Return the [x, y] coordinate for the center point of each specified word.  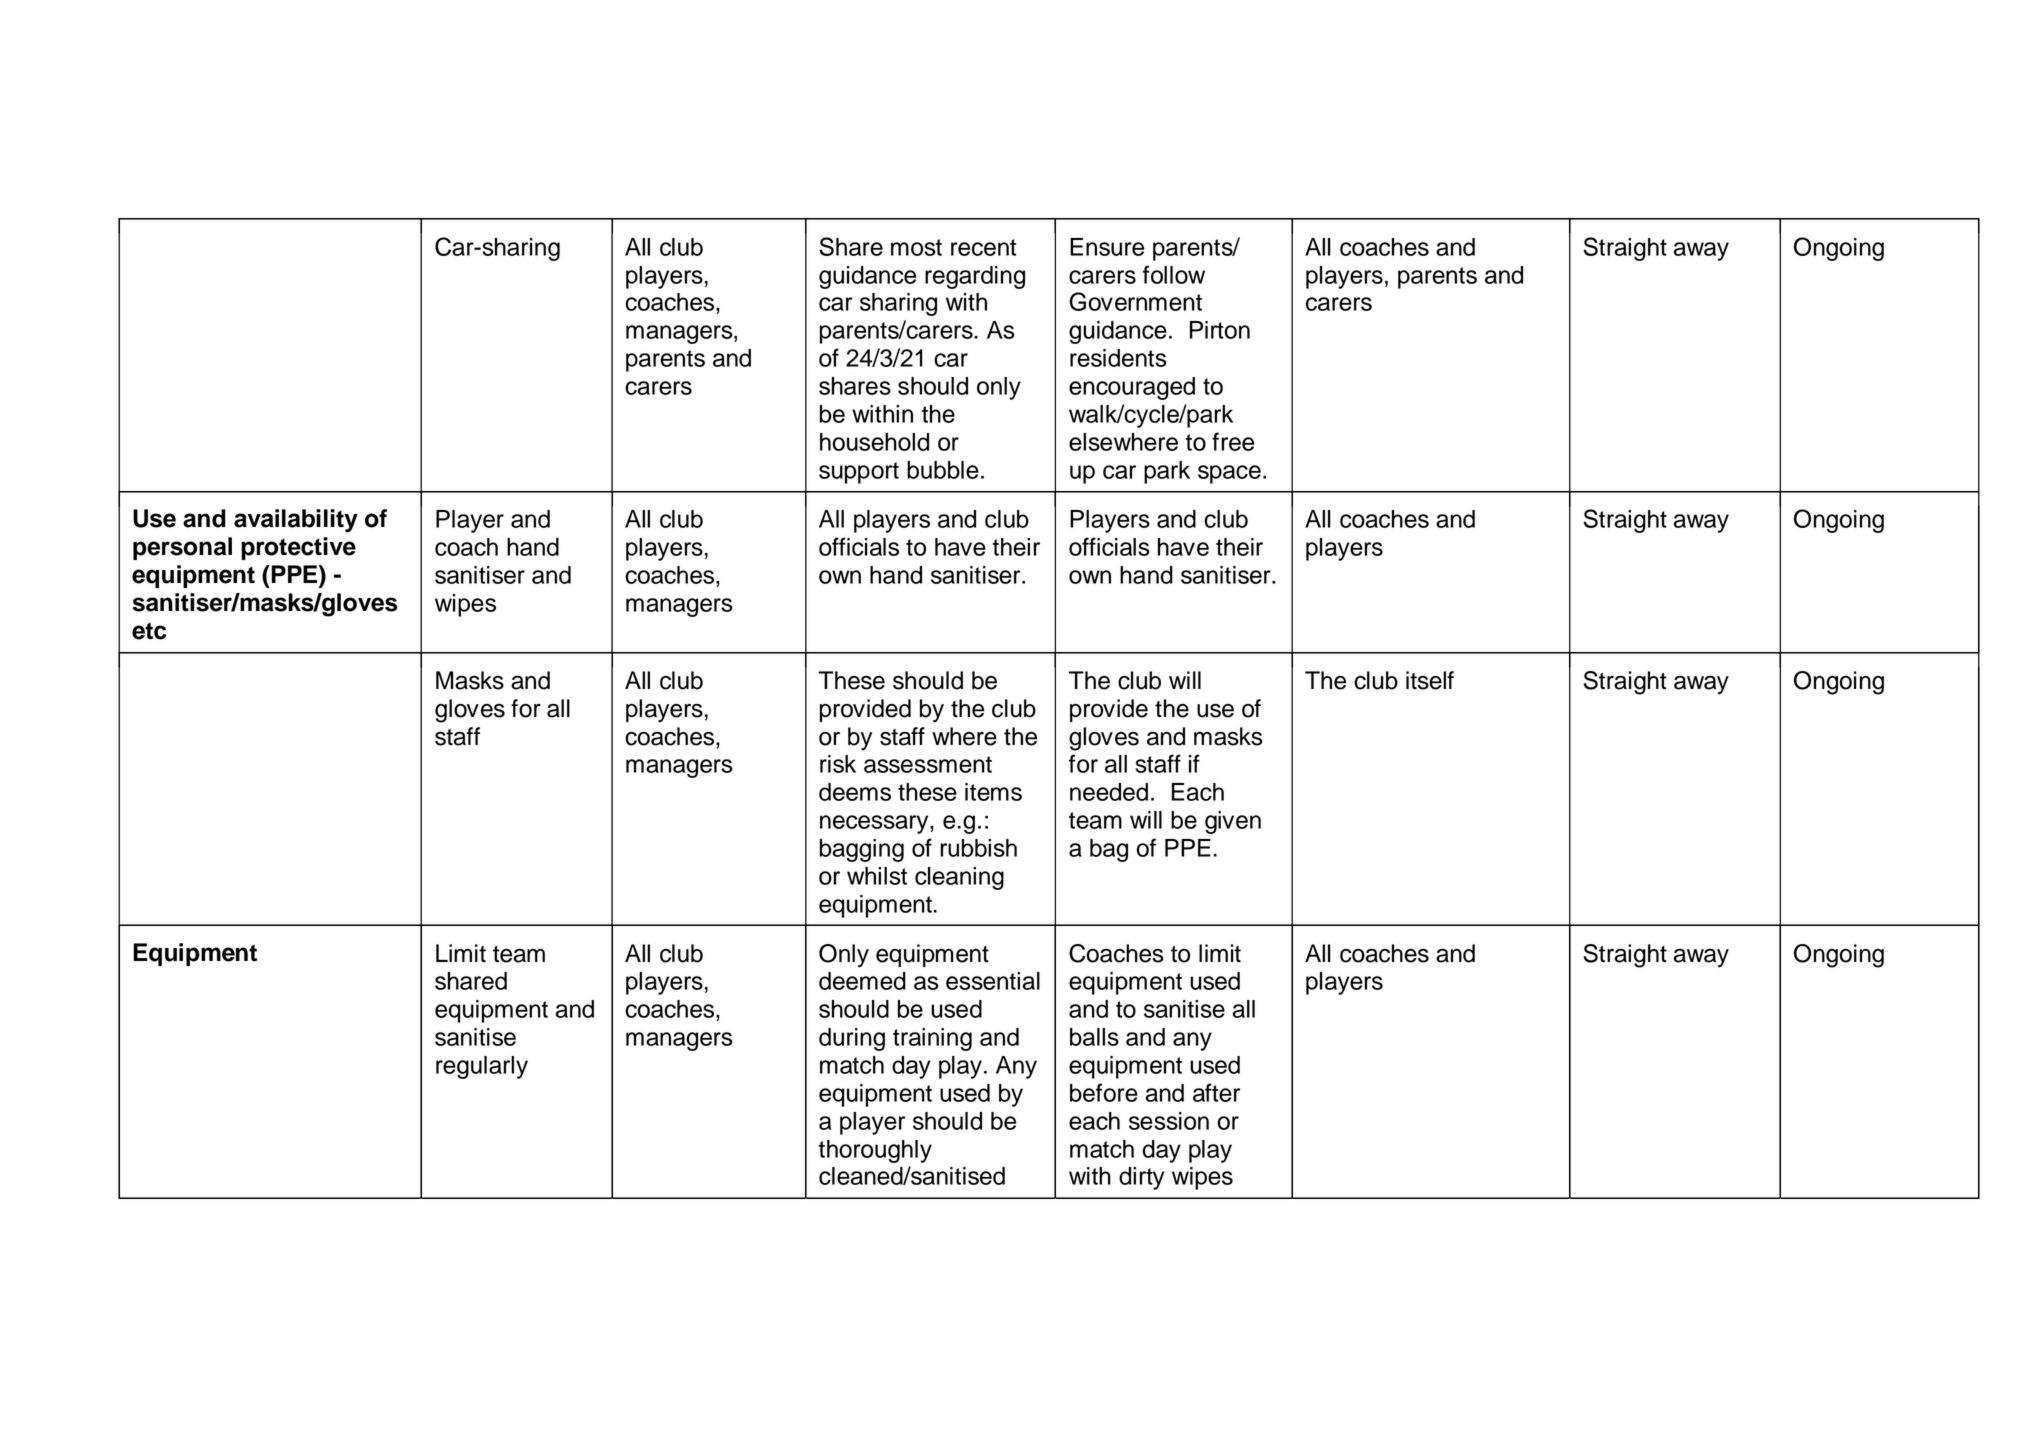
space [1229, 474]
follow [1174, 274]
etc [149, 631]
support [859, 473]
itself [1430, 680]
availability [296, 521]
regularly [482, 1067]
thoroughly [875, 1151]
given [1233, 822]
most [916, 247]
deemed [862, 981]
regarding [975, 277]
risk [838, 764]
